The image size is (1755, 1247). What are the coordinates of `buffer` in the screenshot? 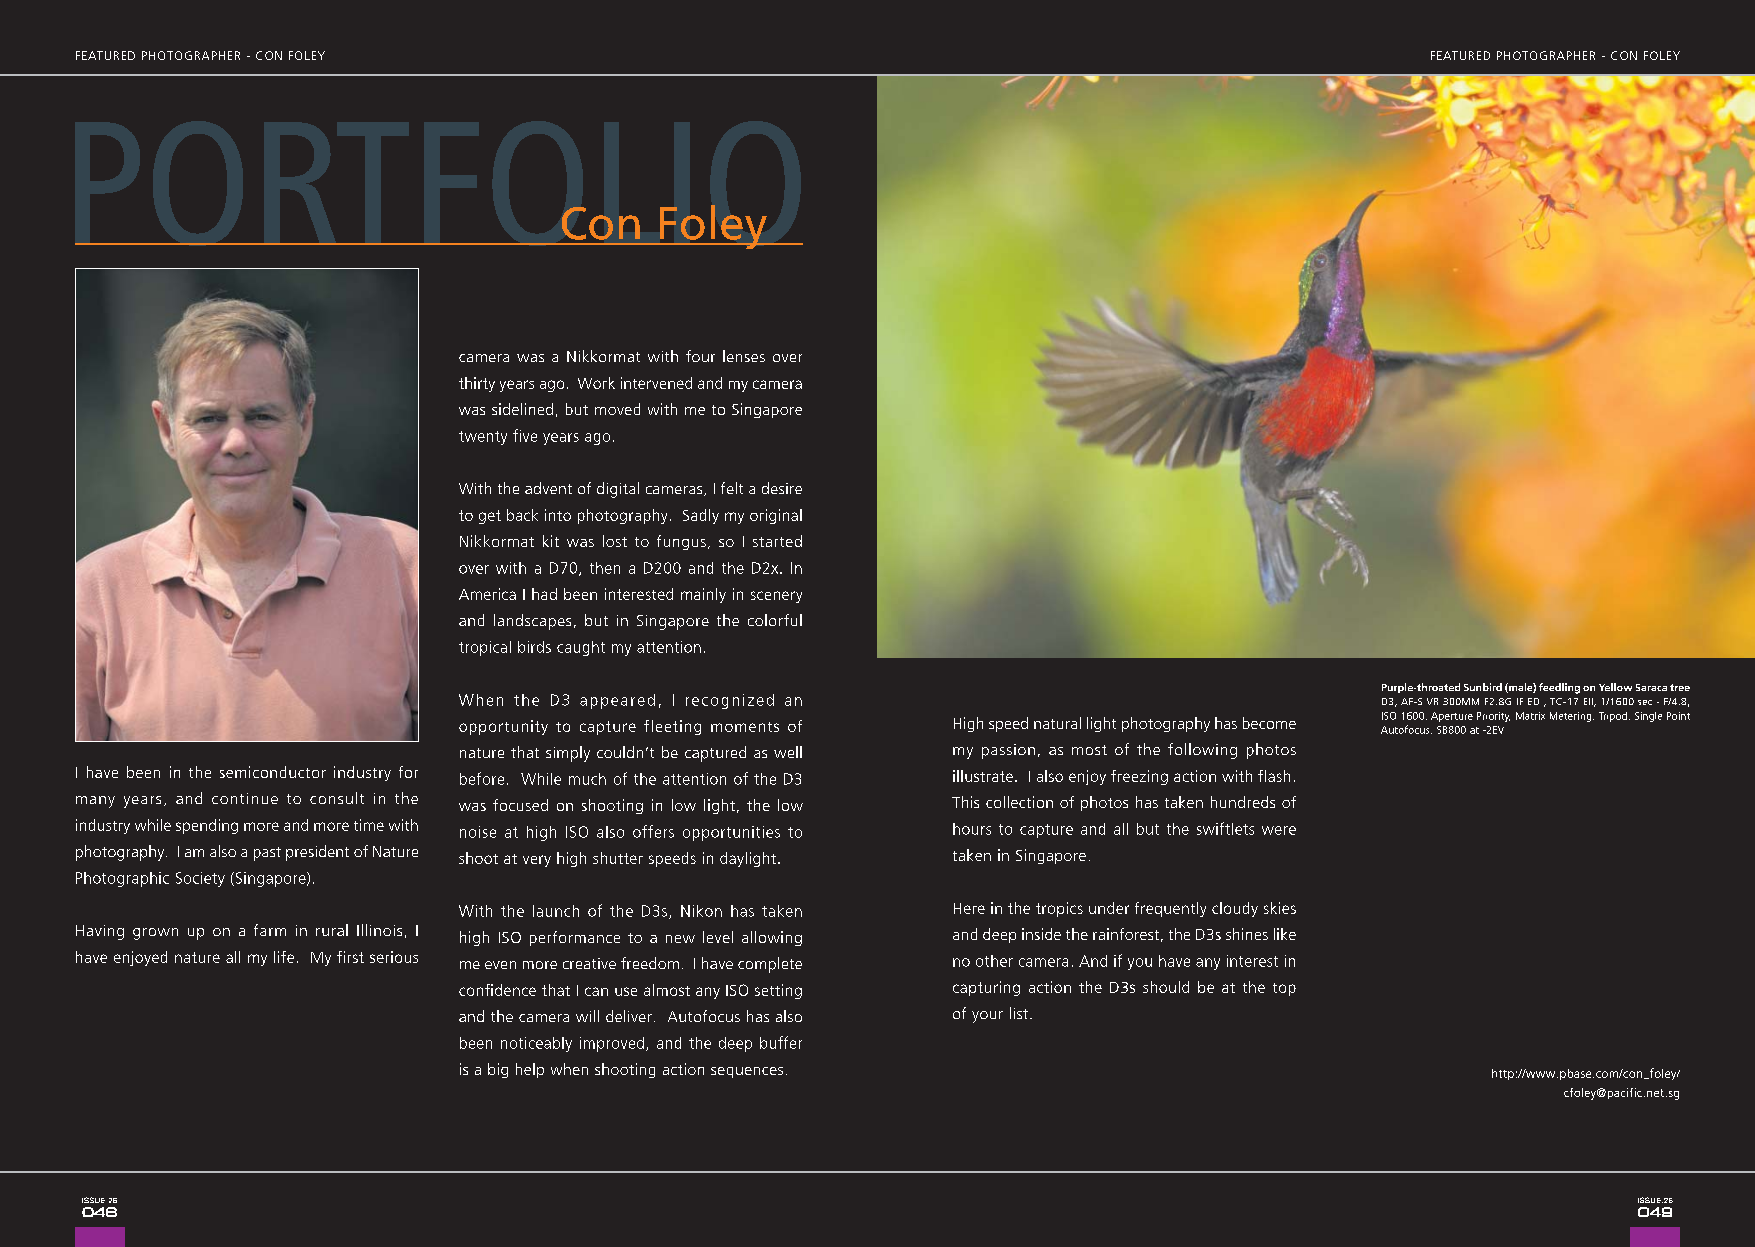 It's located at (781, 1042).
